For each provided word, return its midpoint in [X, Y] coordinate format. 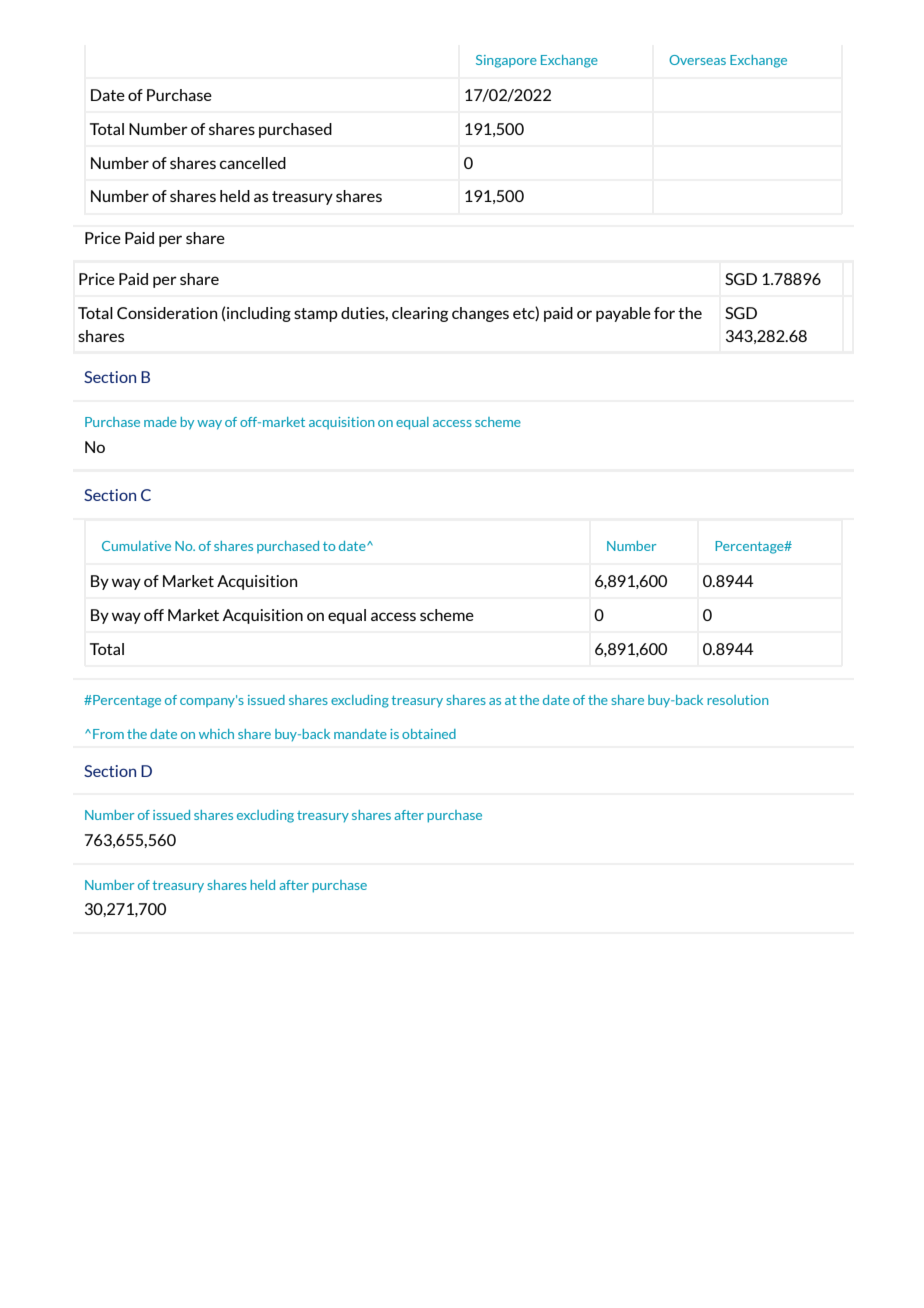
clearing [420, 314]
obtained [429, 734]
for [664, 313]
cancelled [253, 163]
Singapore [506, 61]
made [160, 422]
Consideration [167, 313]
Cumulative [136, 546]
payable [623, 314]
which [216, 734]
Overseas [697, 60]
